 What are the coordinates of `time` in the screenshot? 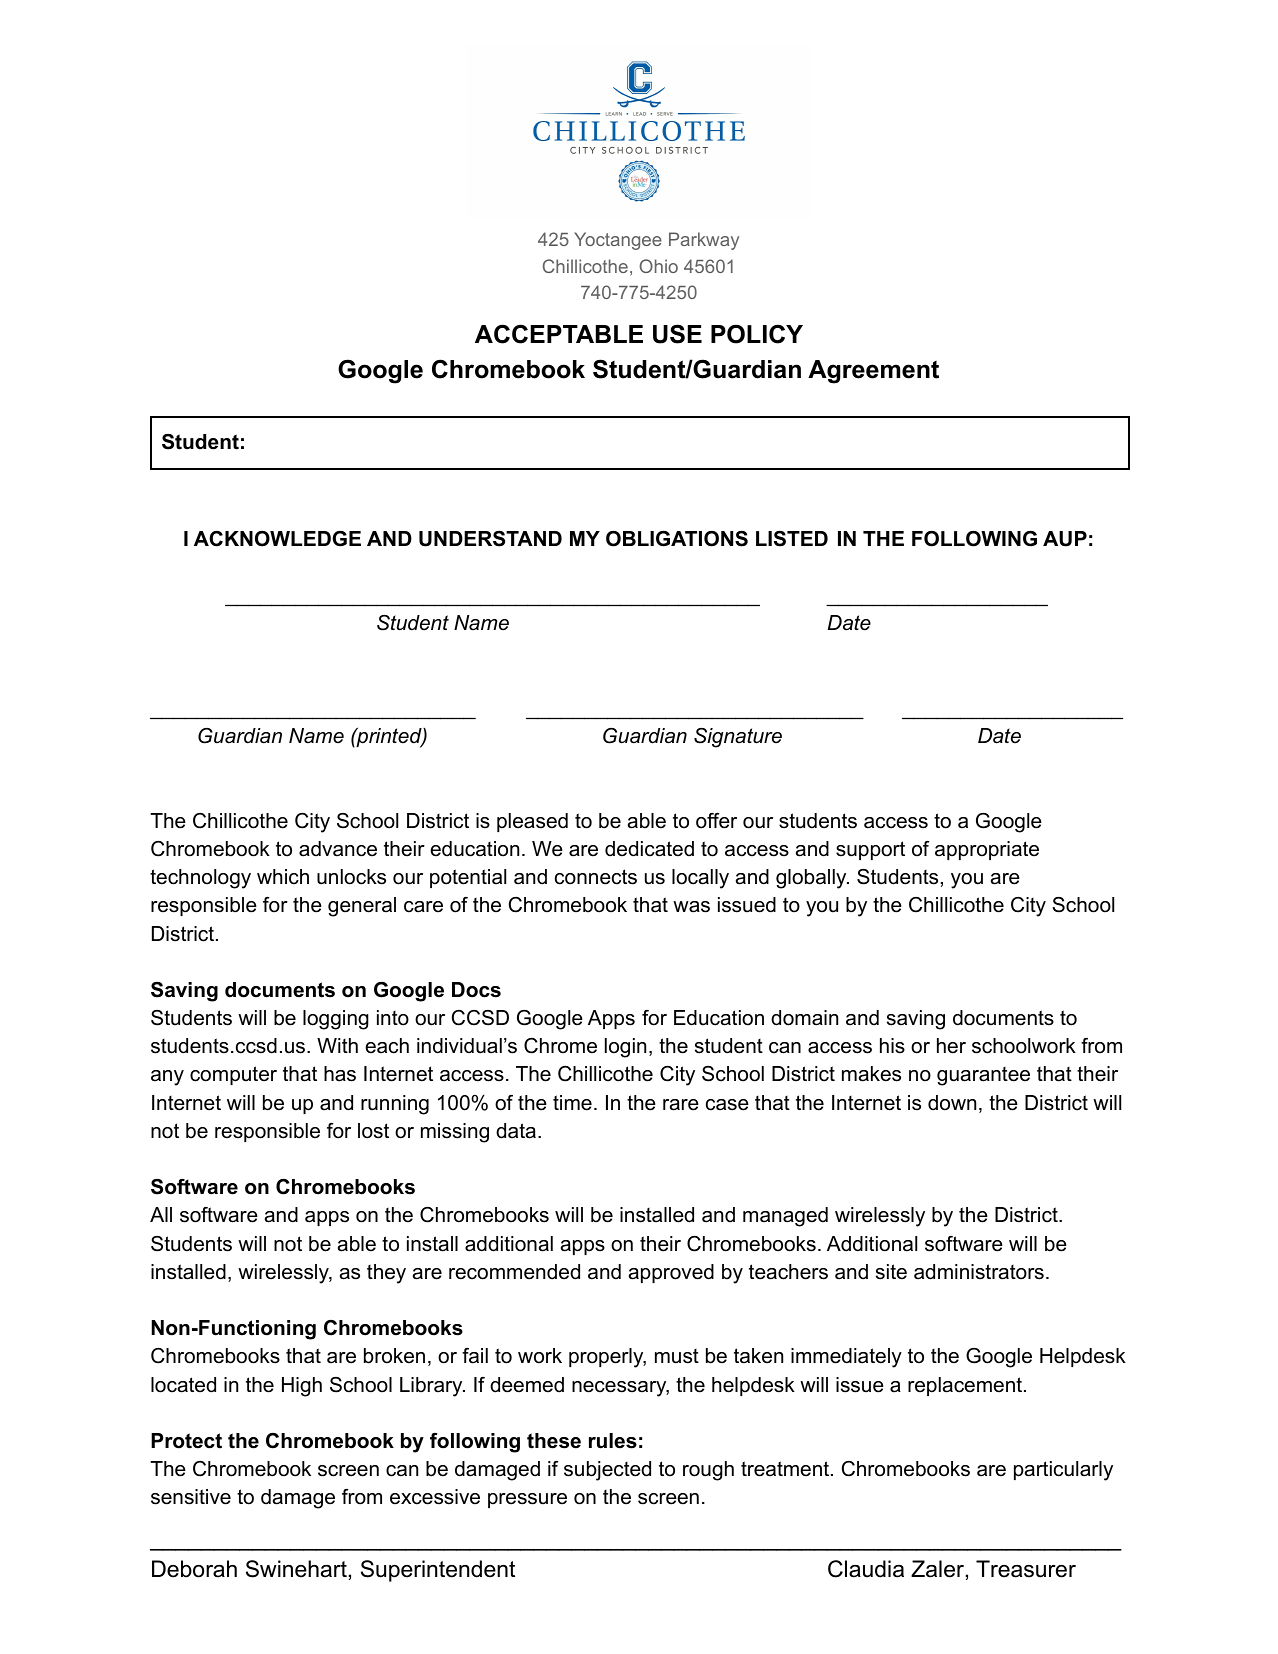 It's located at (572, 1103).
